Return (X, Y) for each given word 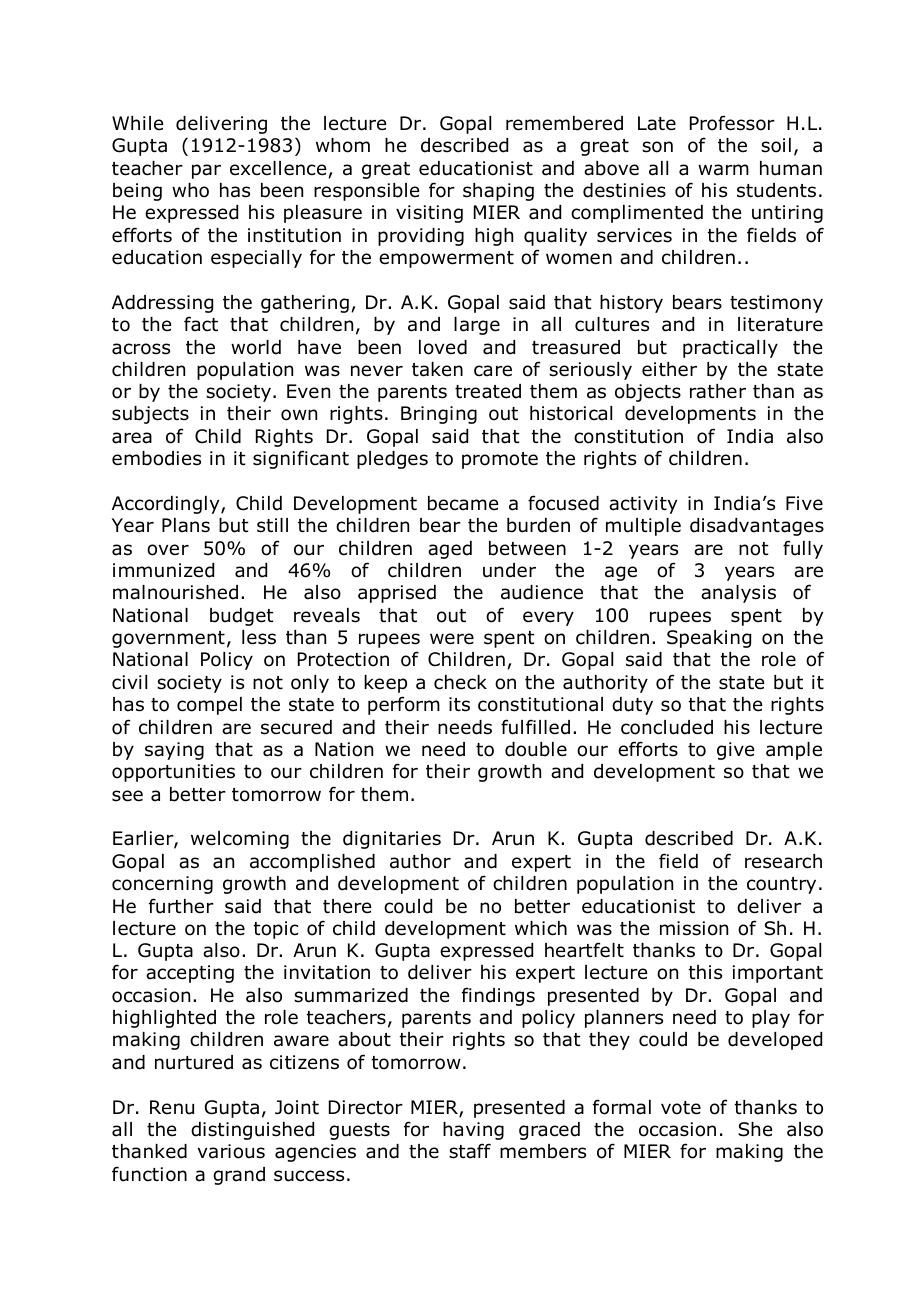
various (231, 1151)
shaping (498, 192)
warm (723, 170)
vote (681, 1108)
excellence (279, 169)
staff (470, 1151)
